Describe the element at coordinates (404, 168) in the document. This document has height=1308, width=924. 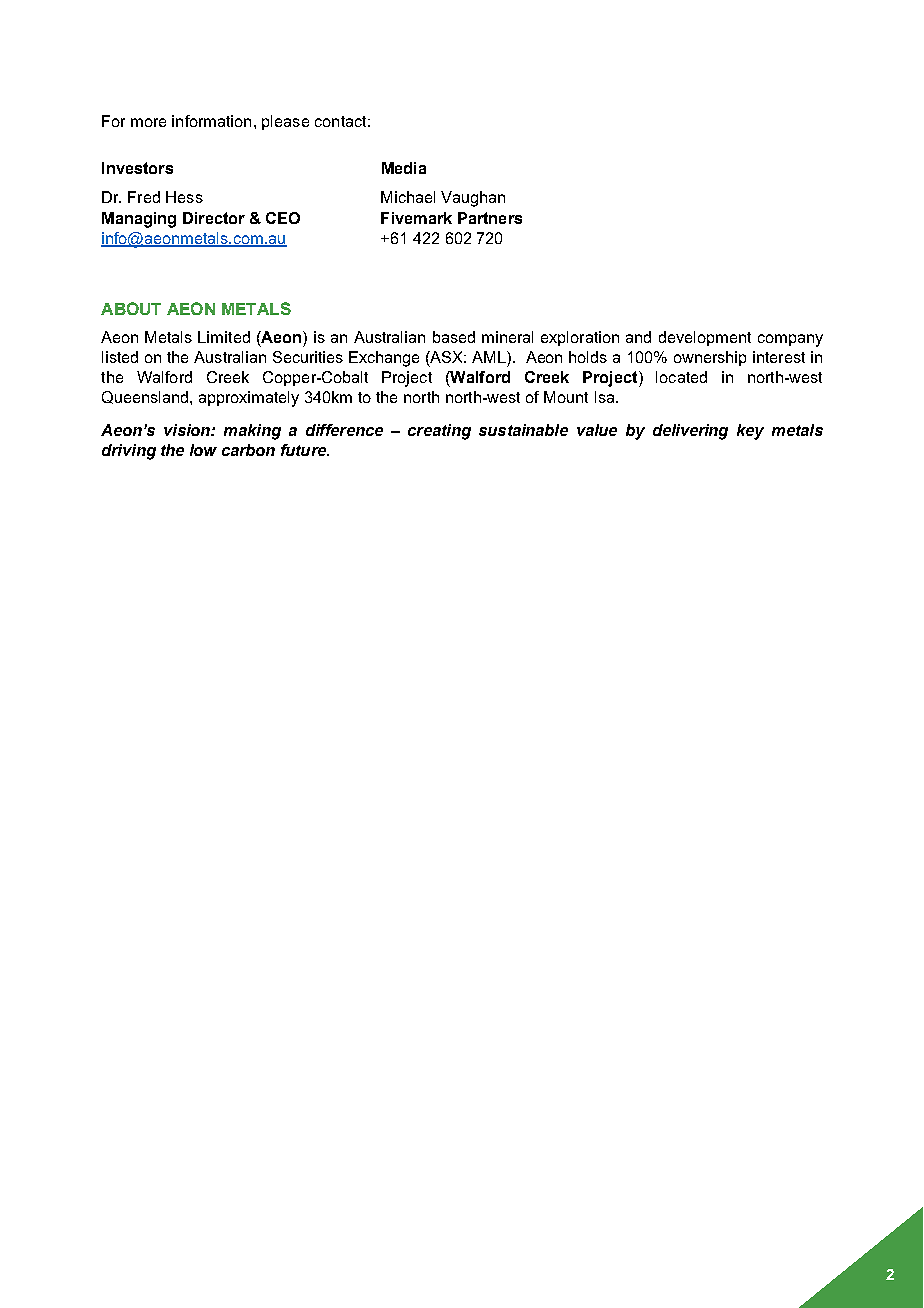
I see `Media` at that location.
